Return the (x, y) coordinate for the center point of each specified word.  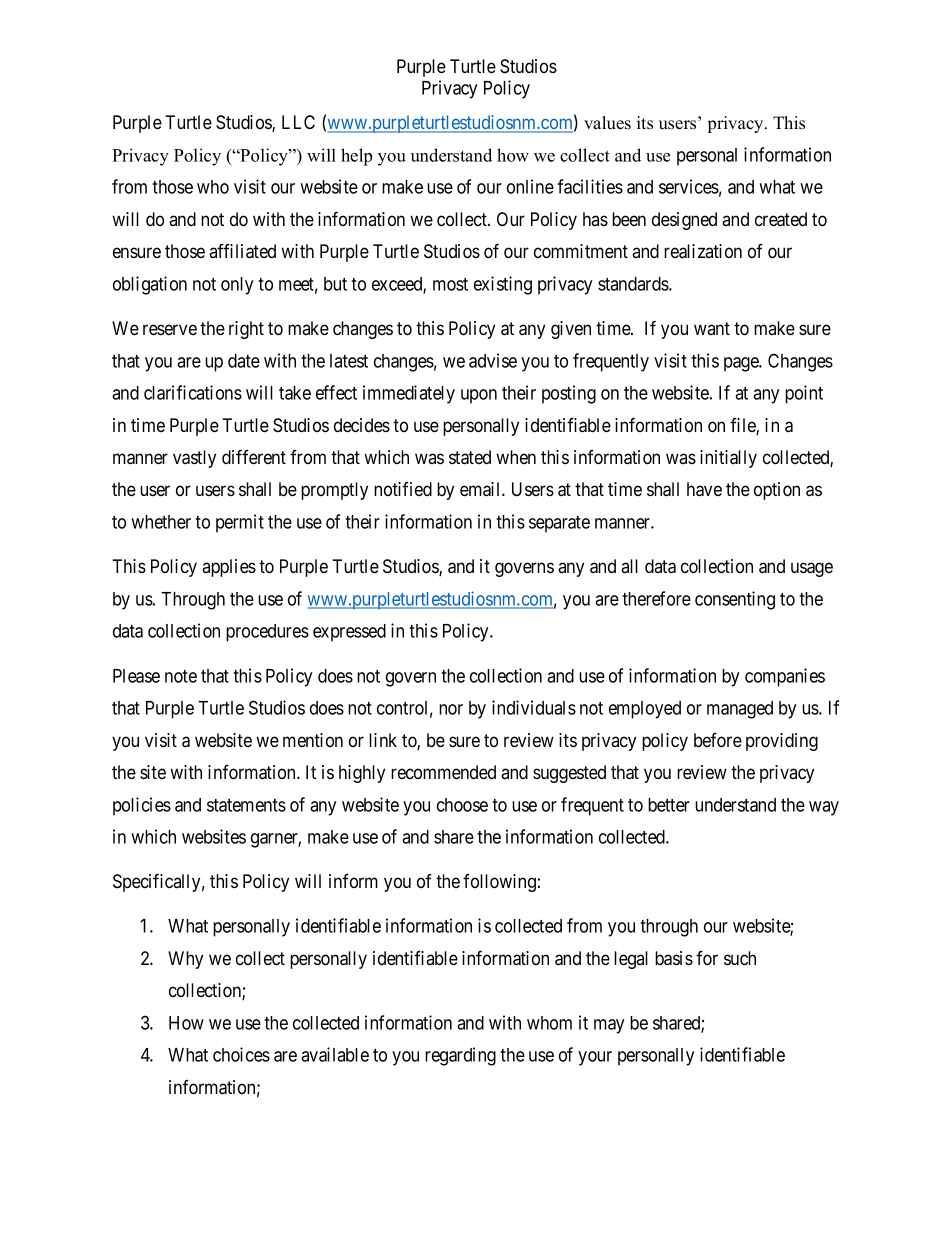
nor (451, 709)
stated (470, 457)
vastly (194, 459)
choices (241, 1054)
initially (728, 459)
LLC (298, 122)
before (718, 740)
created (781, 219)
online (530, 186)
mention (313, 740)
